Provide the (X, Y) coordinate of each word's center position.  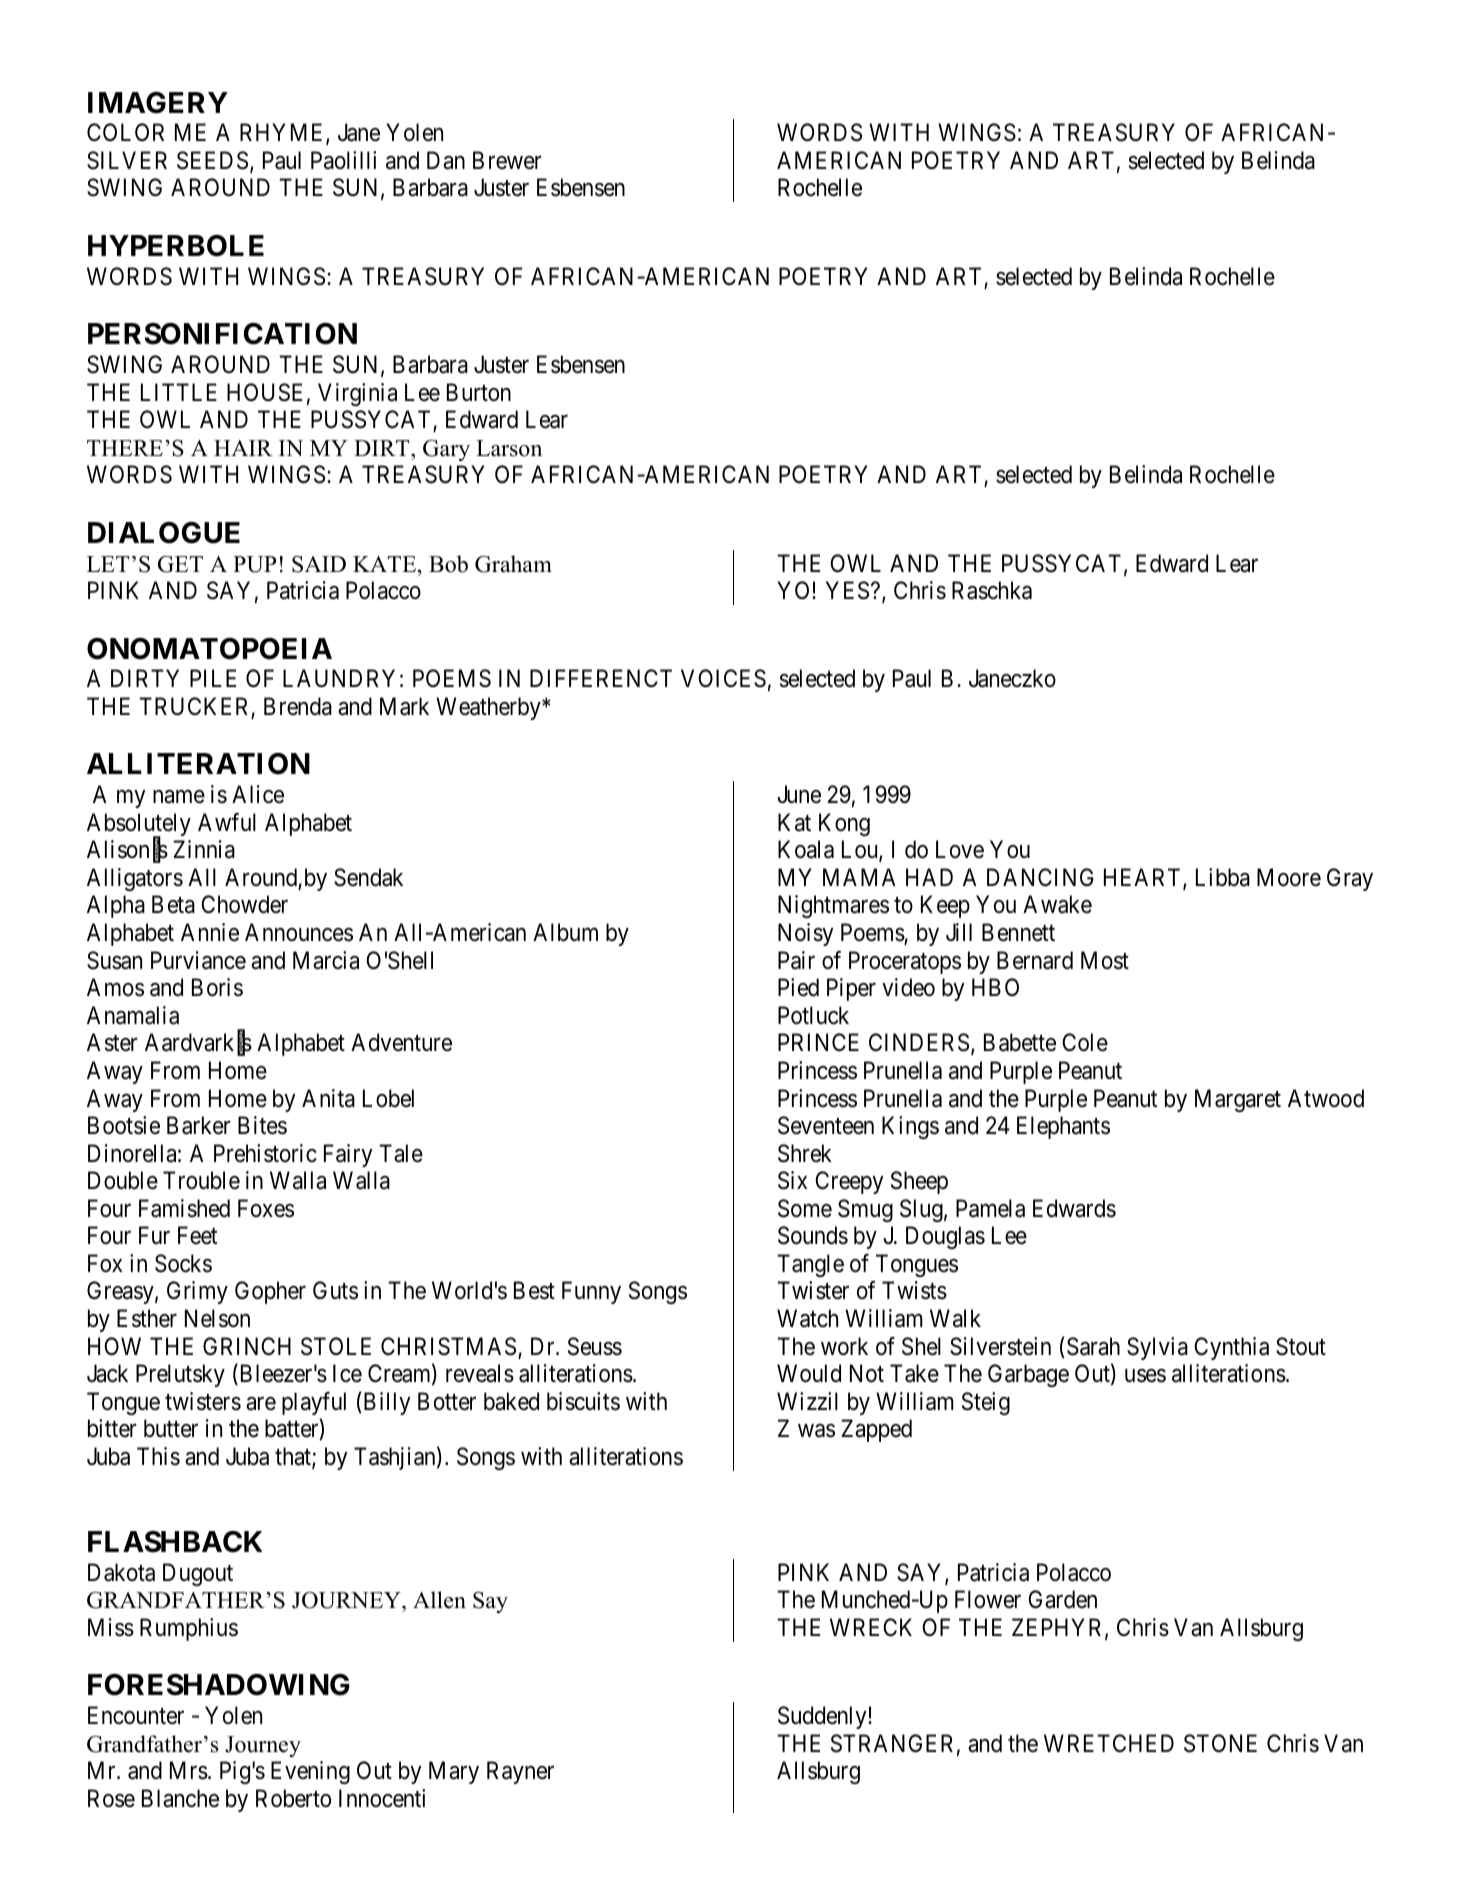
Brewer (507, 160)
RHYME (283, 134)
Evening (310, 1772)
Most (1105, 960)
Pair (796, 960)
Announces (299, 932)
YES (847, 590)
